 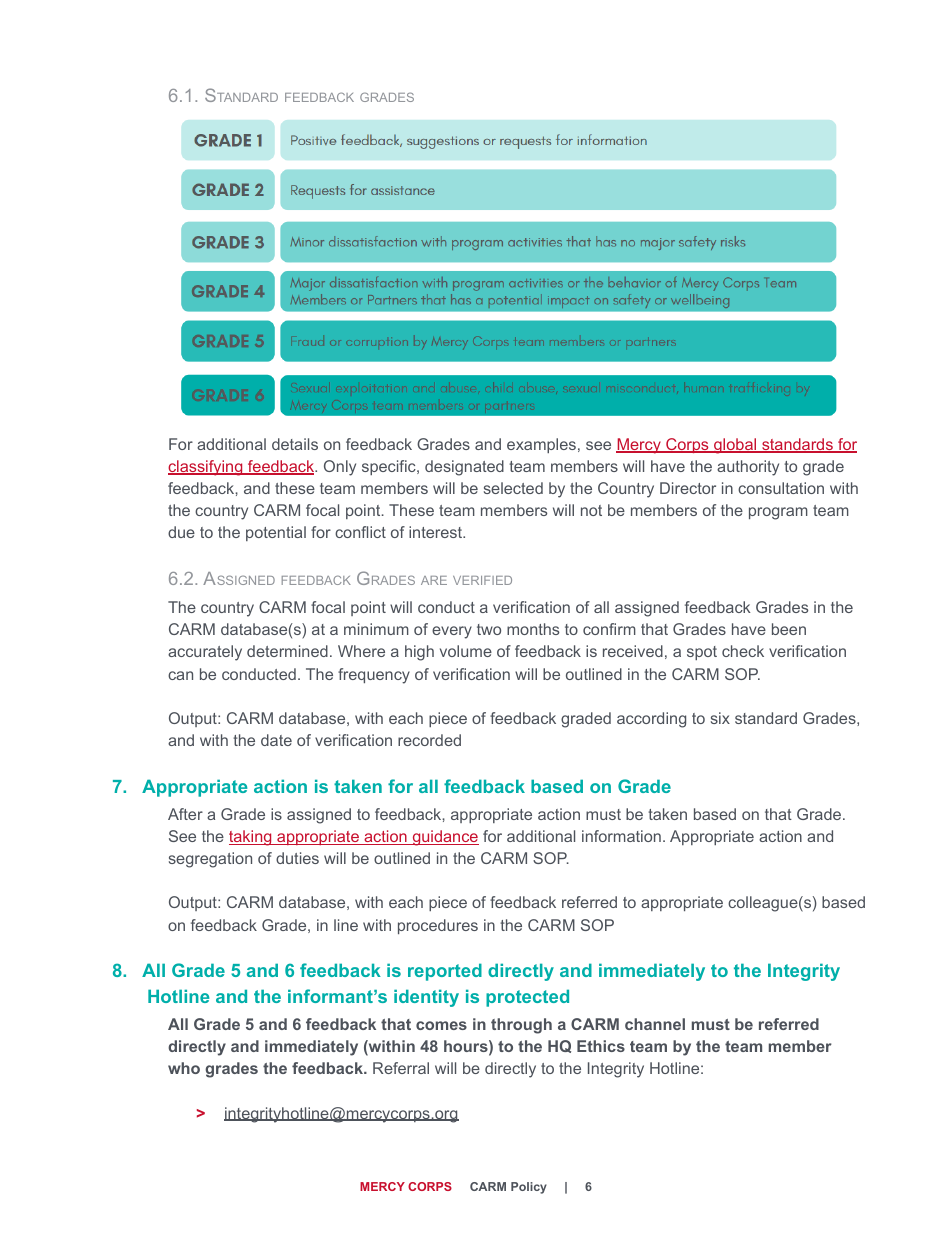 What do you see at coordinates (184, 1068) in the document?
I see `who` at bounding box center [184, 1068].
